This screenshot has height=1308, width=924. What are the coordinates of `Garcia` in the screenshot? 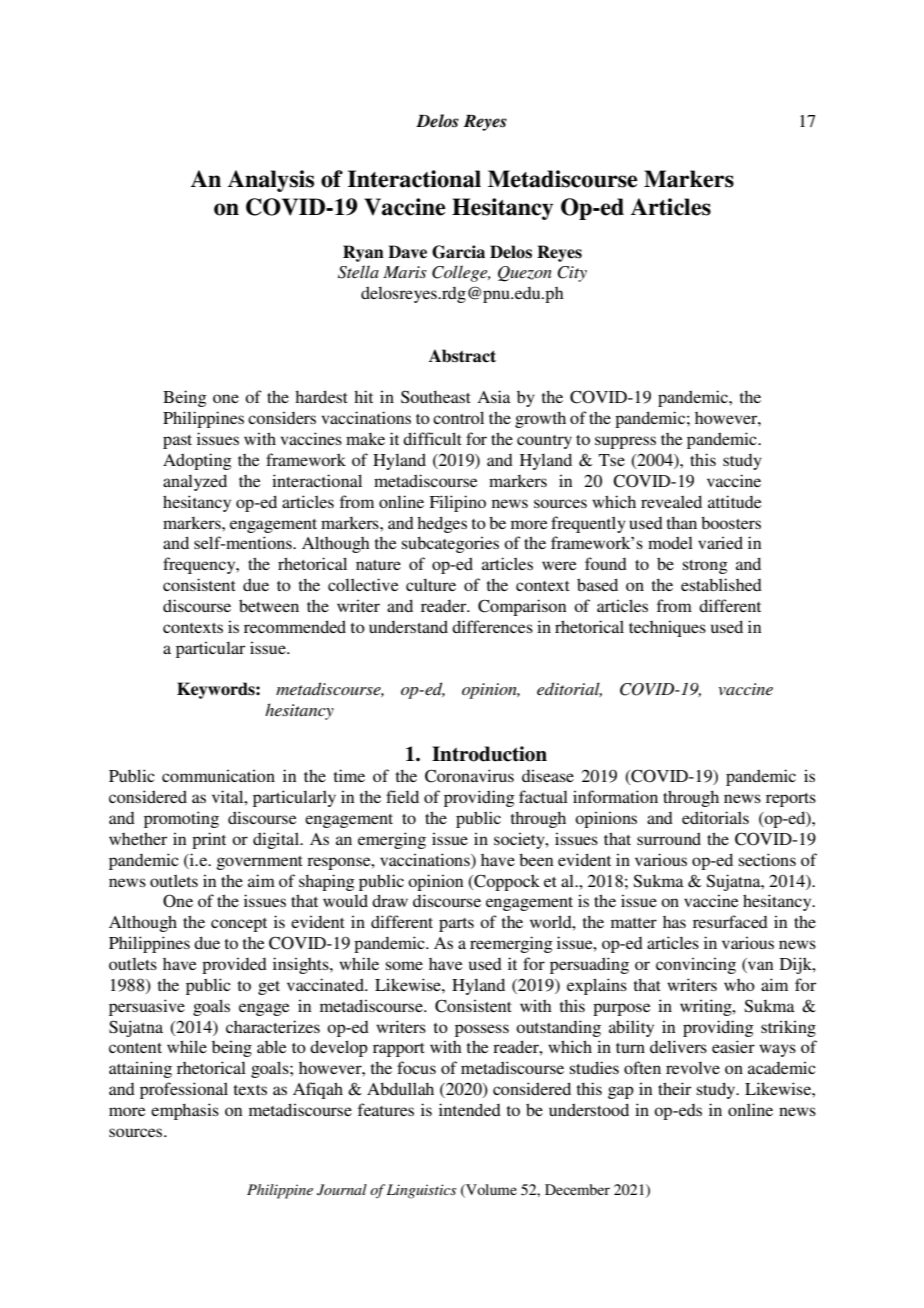 It's located at (458, 252).
